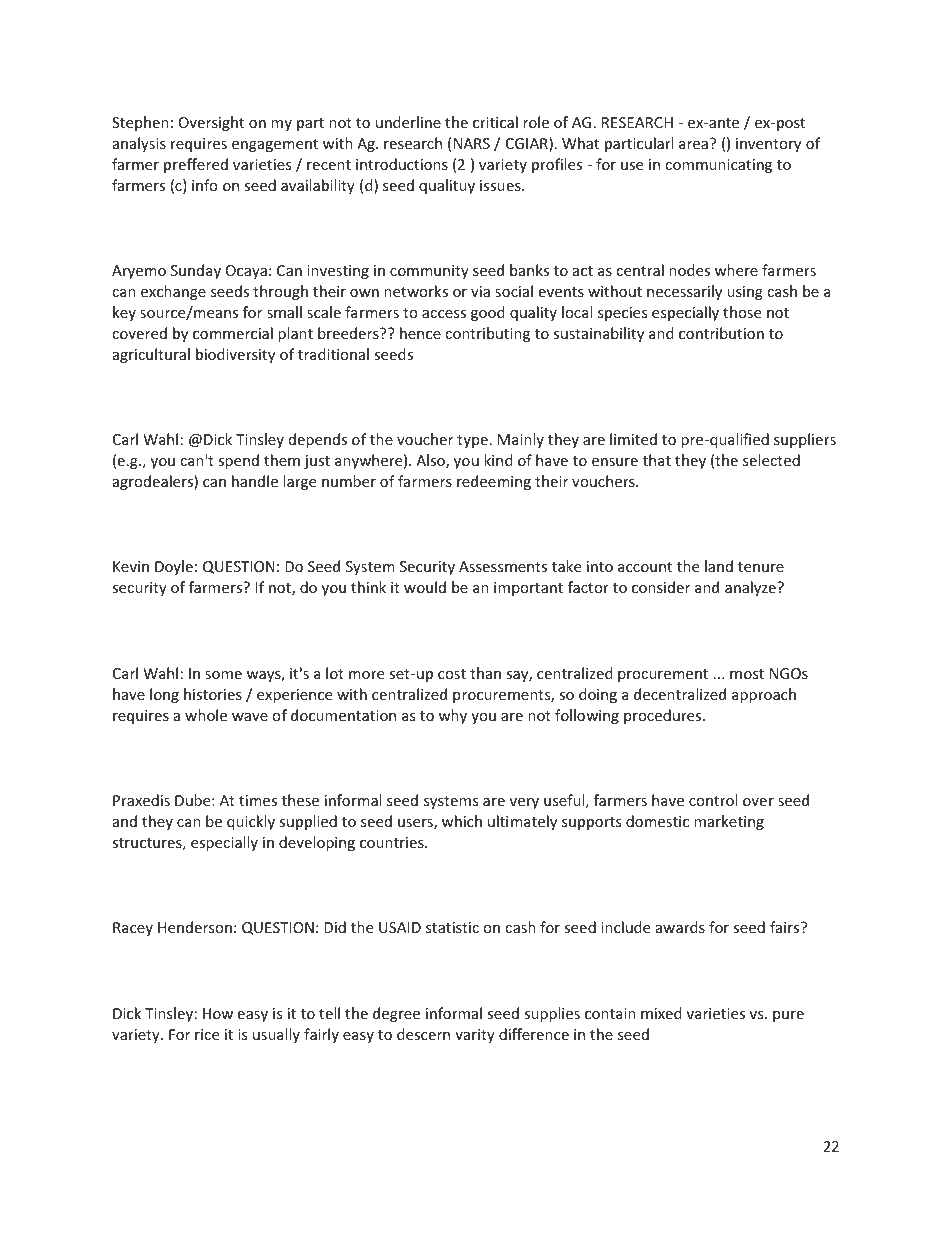  What do you see at coordinates (713, 800) in the screenshot?
I see `control` at bounding box center [713, 800].
